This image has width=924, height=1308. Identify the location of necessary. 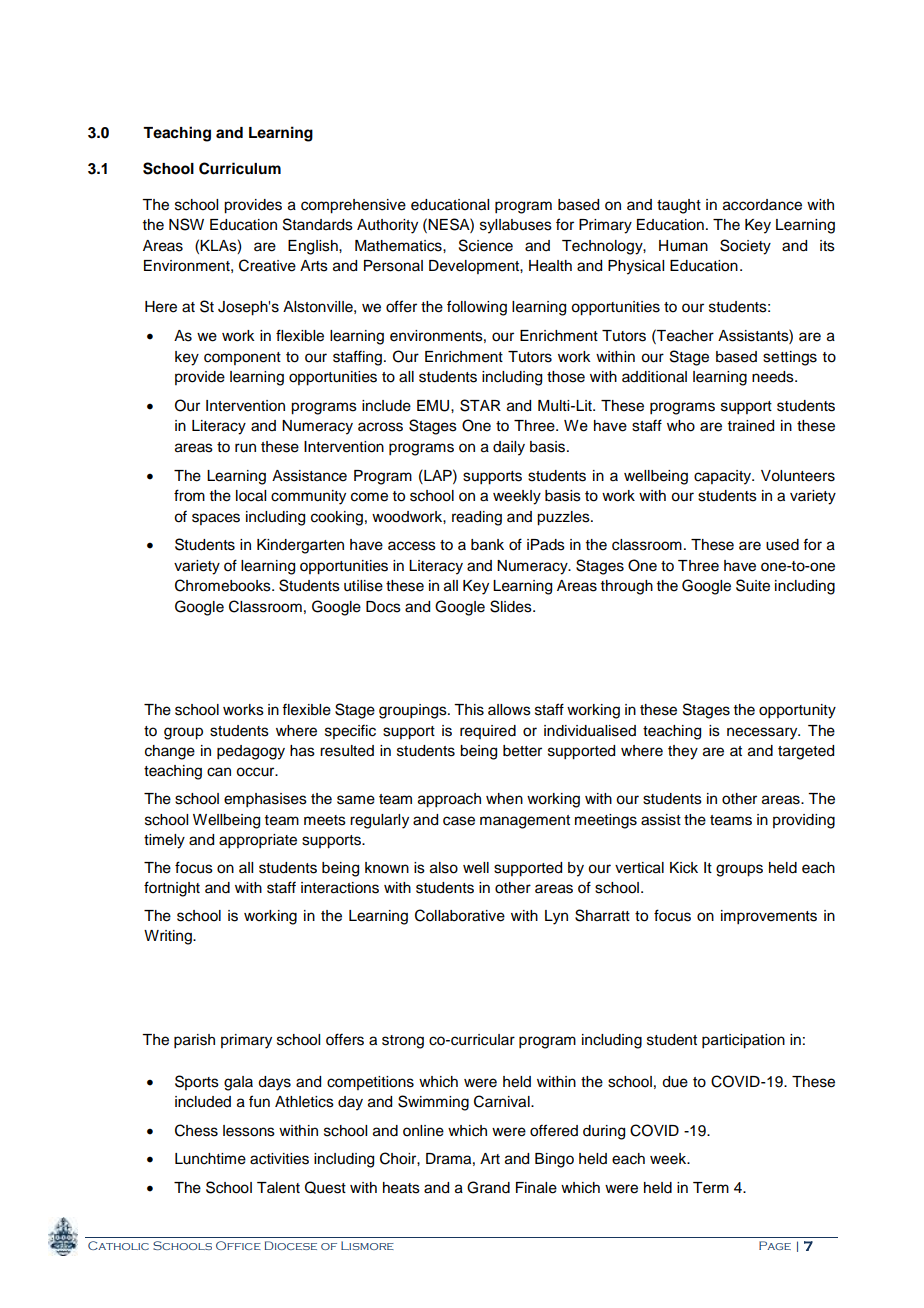
(763, 733).
